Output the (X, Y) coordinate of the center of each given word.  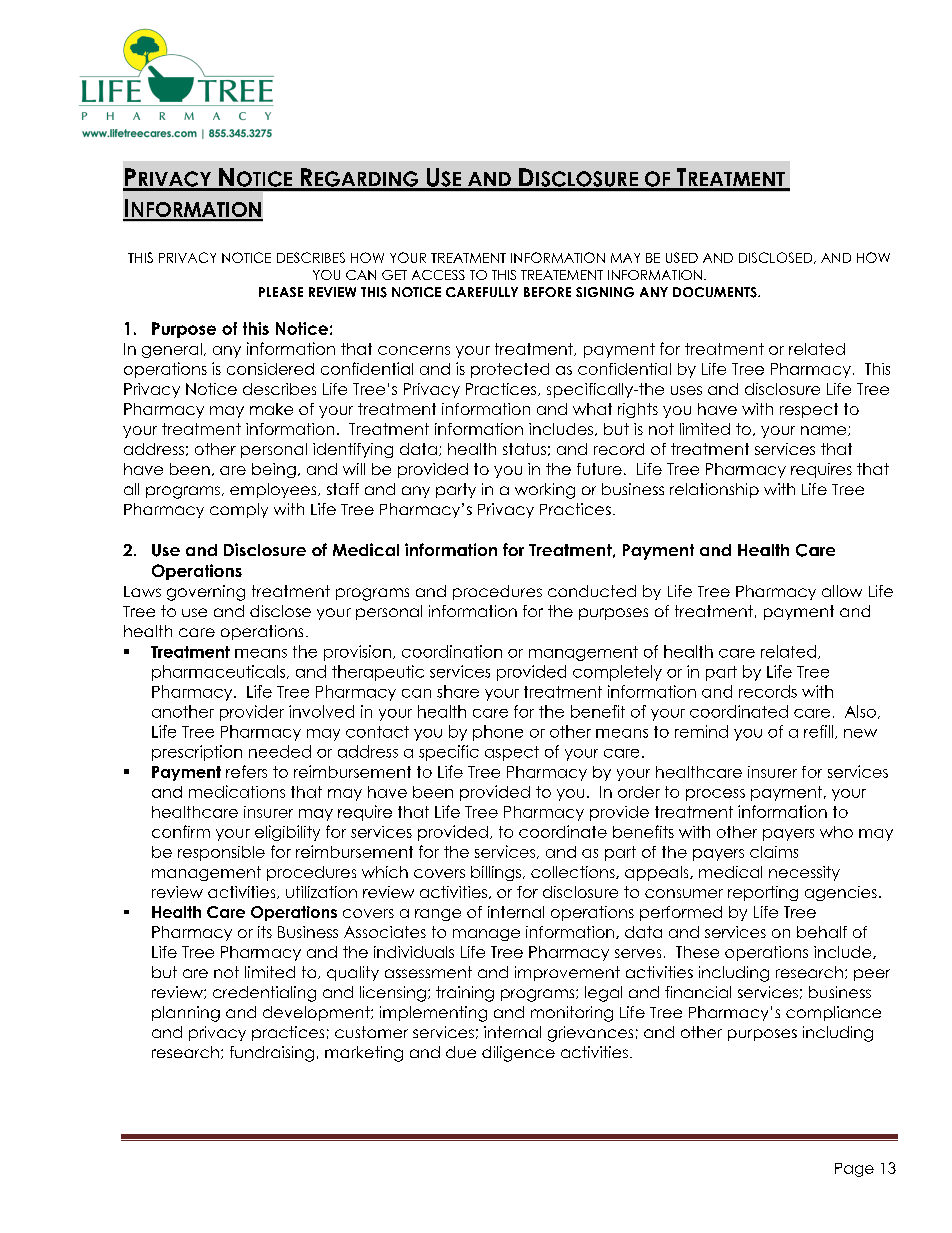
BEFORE (547, 292)
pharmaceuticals (220, 673)
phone (498, 733)
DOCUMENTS (716, 292)
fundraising (272, 1054)
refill (820, 732)
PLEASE (281, 292)
